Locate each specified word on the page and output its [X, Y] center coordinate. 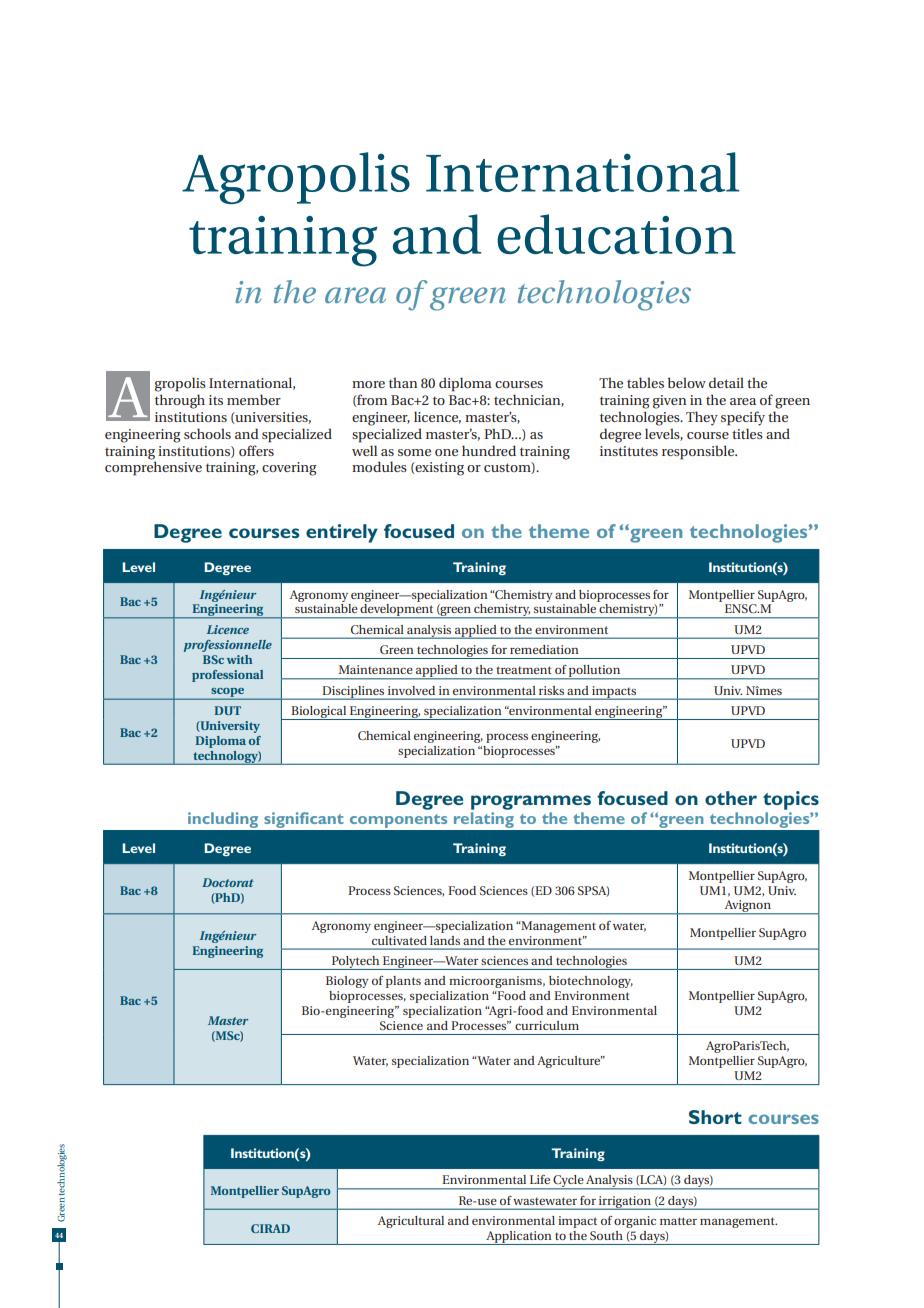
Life [540, 1179]
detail [726, 382]
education [616, 234]
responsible [699, 452]
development [397, 611]
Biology [347, 982]
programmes [531, 802]
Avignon [747, 907]
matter [678, 1221]
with [239, 659]
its [216, 400]
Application [519, 1238]
